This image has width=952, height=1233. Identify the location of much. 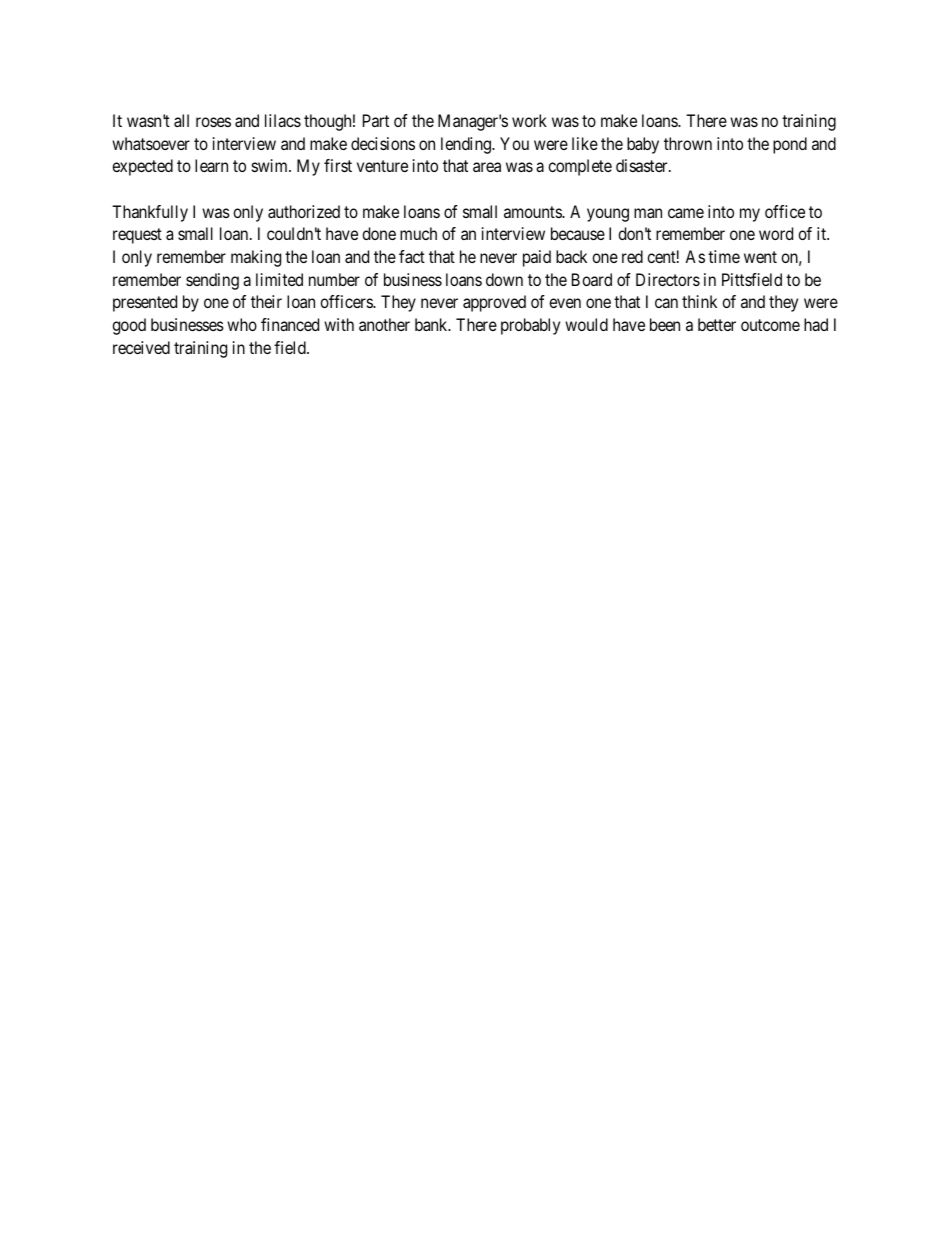
(418, 233).
